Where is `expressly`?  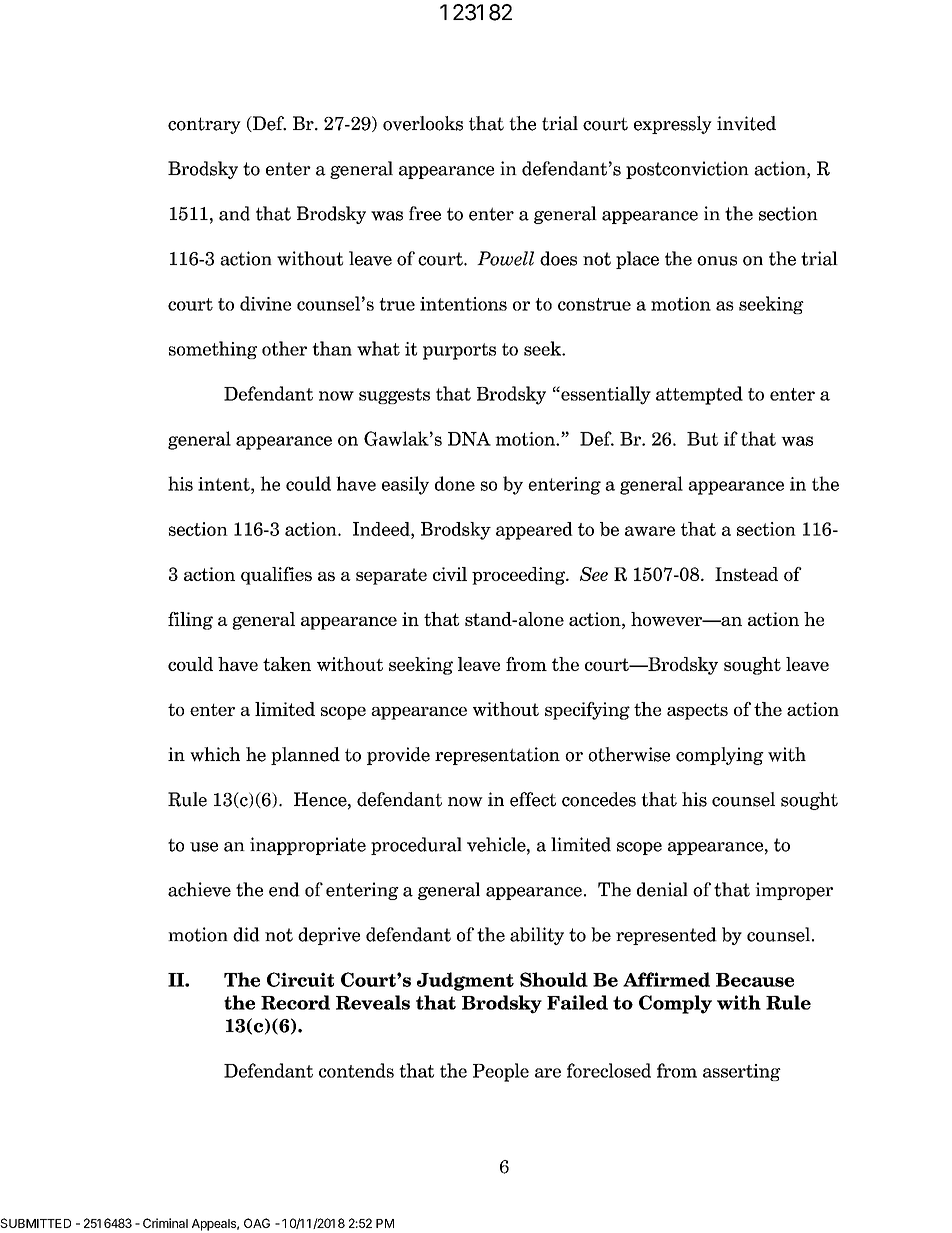 expressly is located at coordinates (673, 125).
